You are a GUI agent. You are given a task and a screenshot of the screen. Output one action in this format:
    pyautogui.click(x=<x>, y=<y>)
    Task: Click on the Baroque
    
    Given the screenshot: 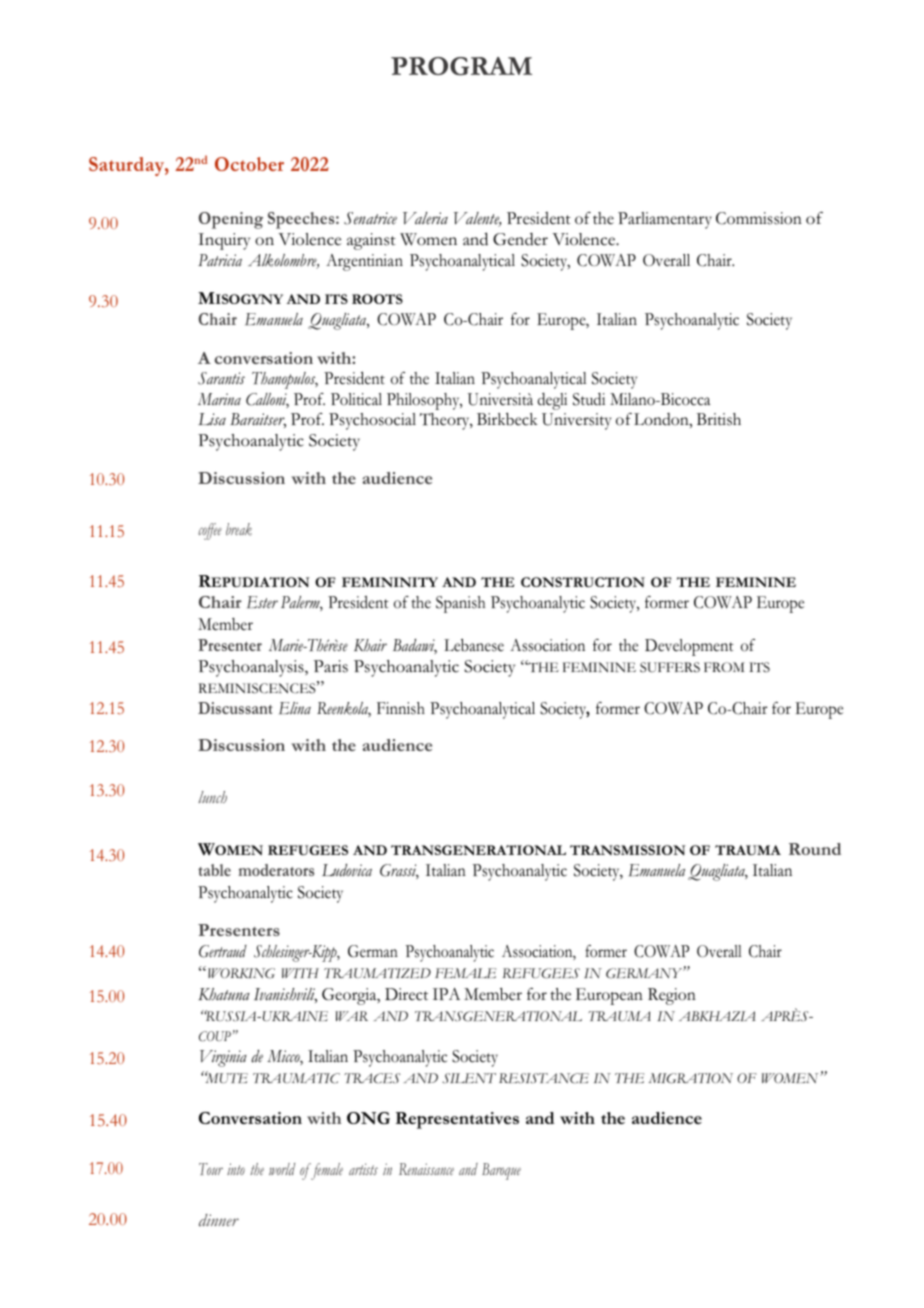 What is the action you would take?
    pyautogui.click(x=501, y=1171)
